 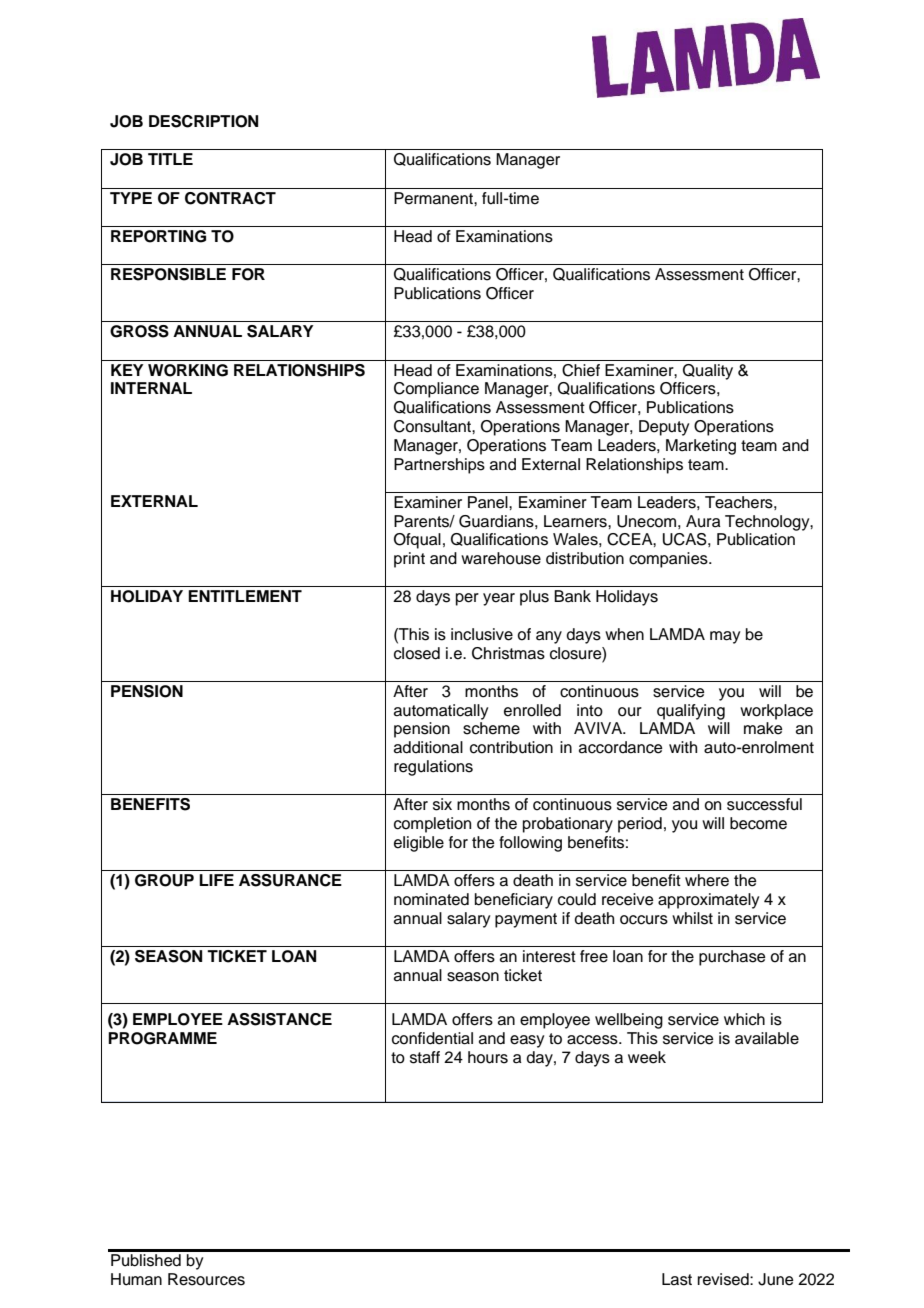 I want to click on purchase, so click(x=732, y=958).
